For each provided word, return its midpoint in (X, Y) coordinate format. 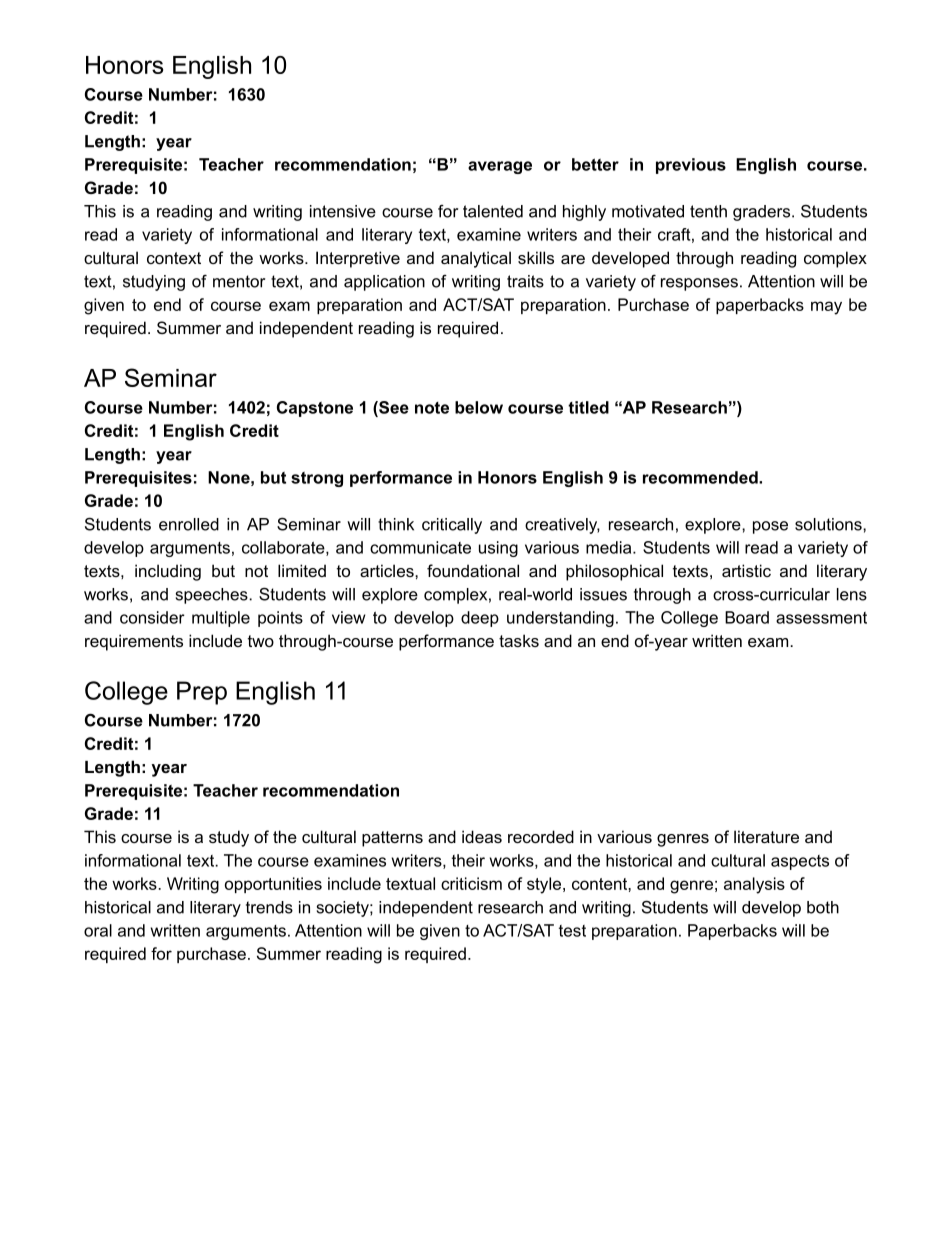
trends (269, 907)
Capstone (315, 409)
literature (766, 836)
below (479, 407)
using (498, 549)
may (826, 308)
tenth (708, 211)
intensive (343, 211)
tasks (519, 640)
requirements (134, 642)
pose (770, 527)
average (500, 167)
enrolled (189, 524)
